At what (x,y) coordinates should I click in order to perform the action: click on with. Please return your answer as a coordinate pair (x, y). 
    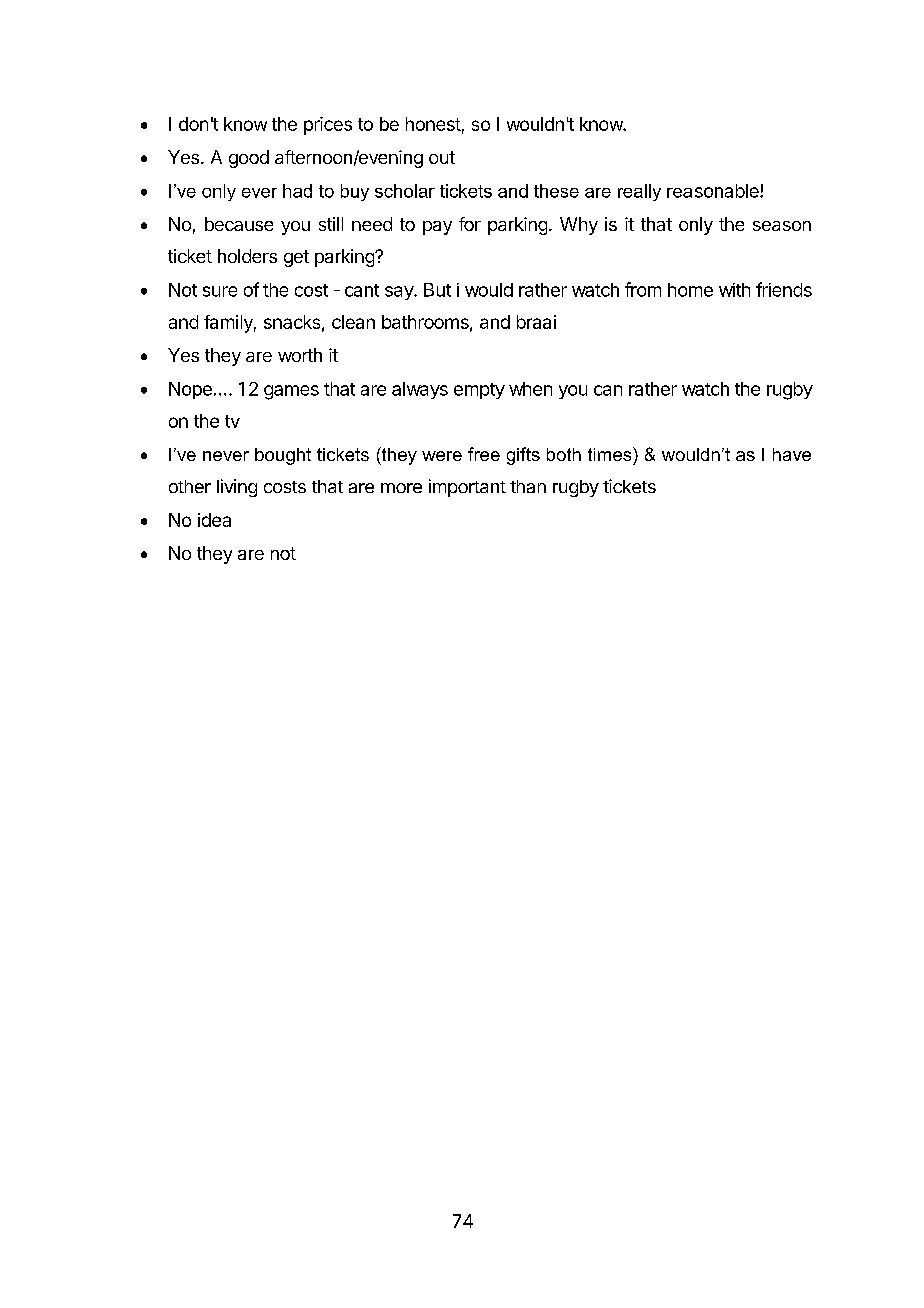
    Looking at the image, I should click on (734, 290).
